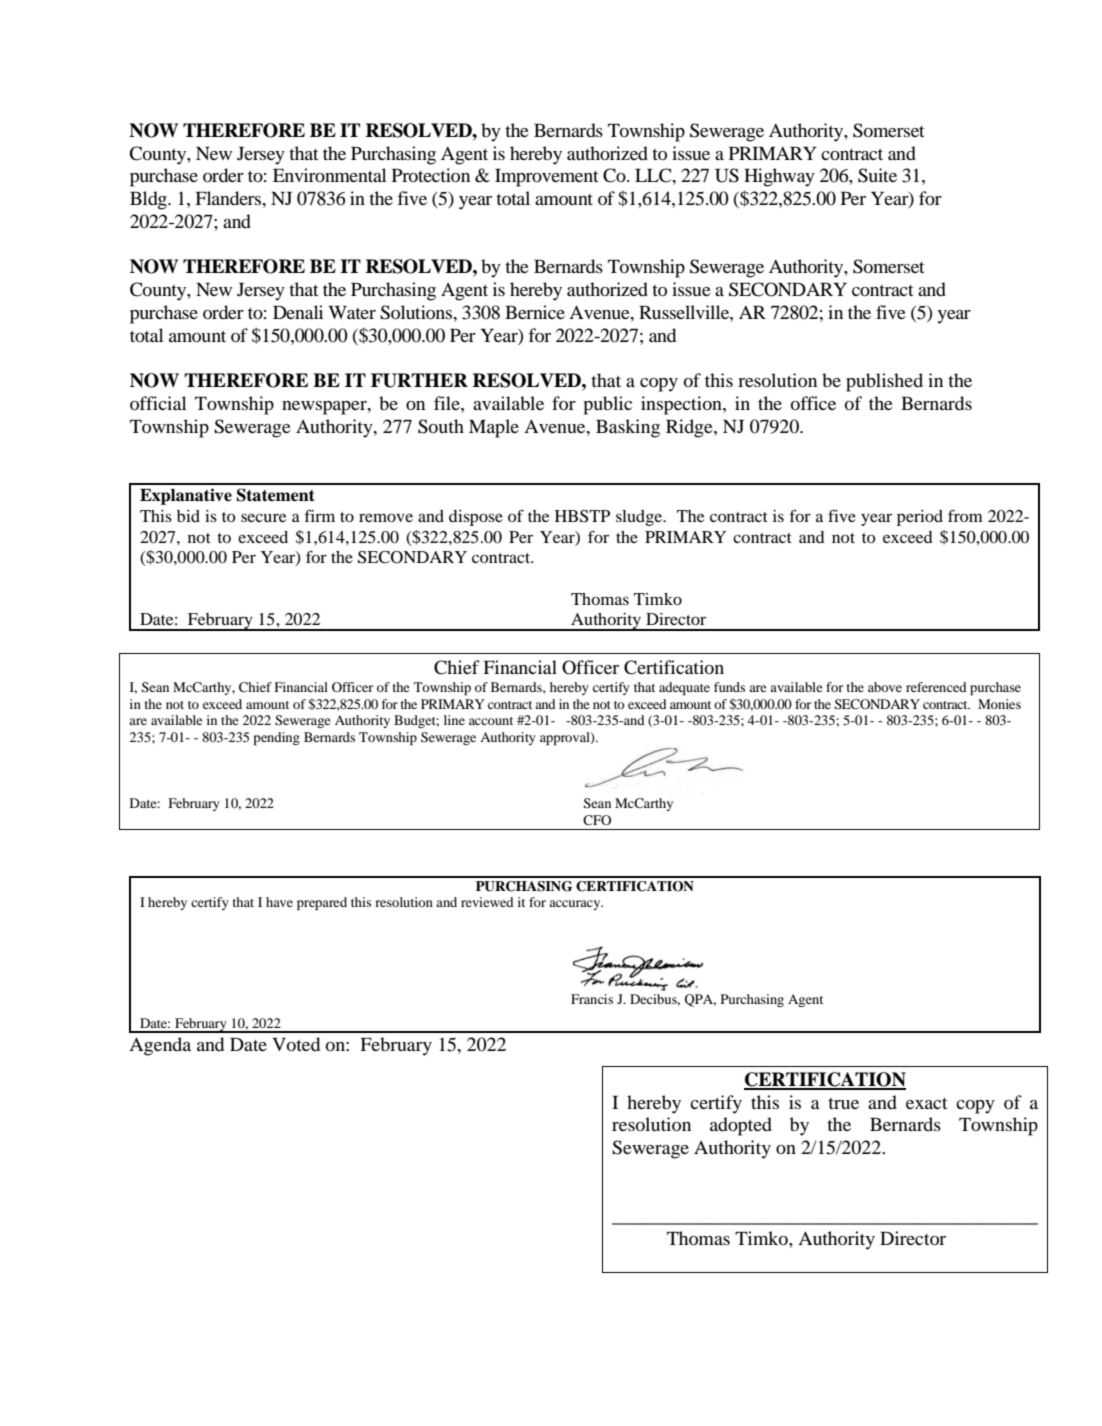 Image resolution: width=1102 pixels, height=1426 pixels. What do you see at coordinates (329, 175) in the image?
I see `Environmental` at bounding box center [329, 175].
